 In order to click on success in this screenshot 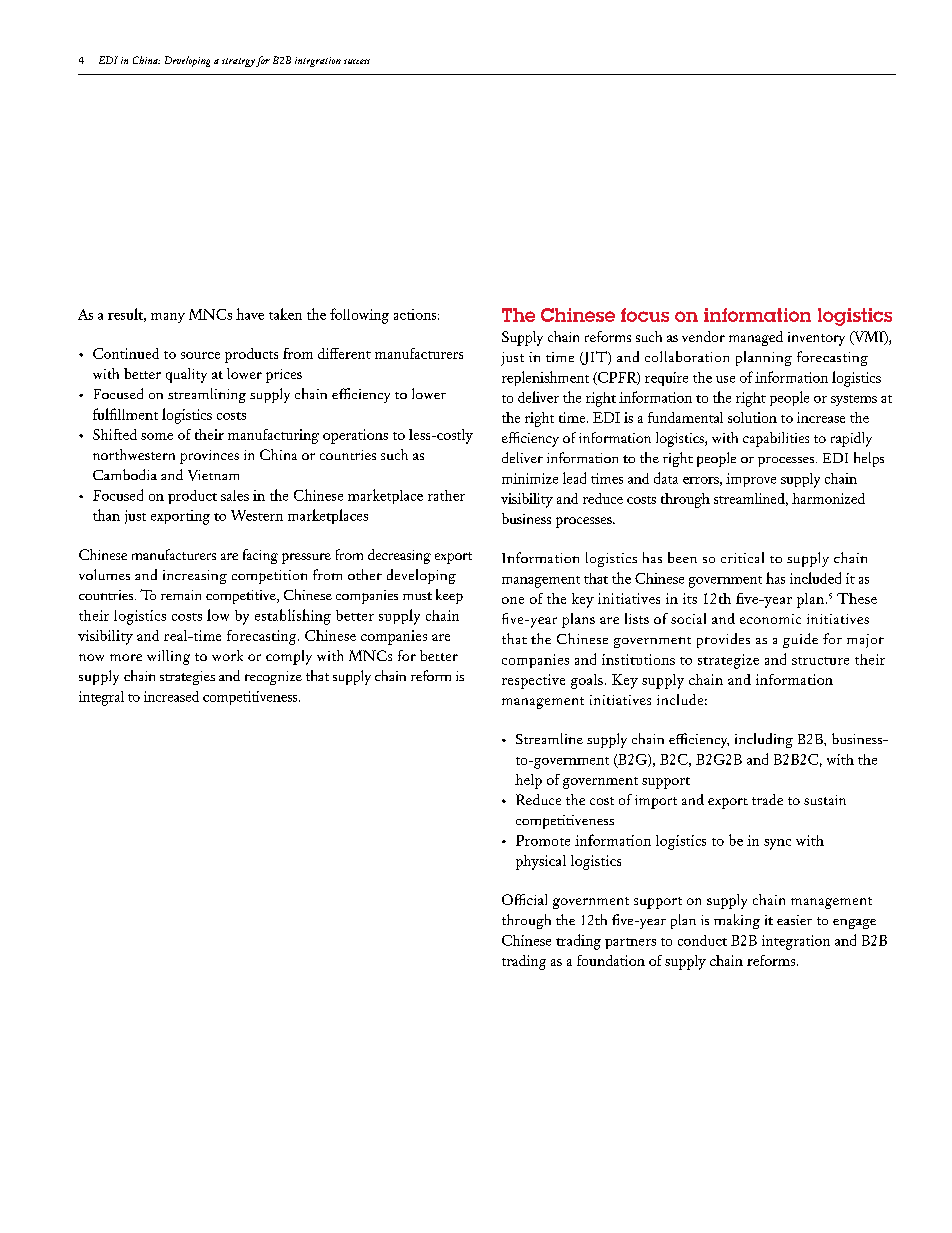, I will do `click(357, 61)`.
